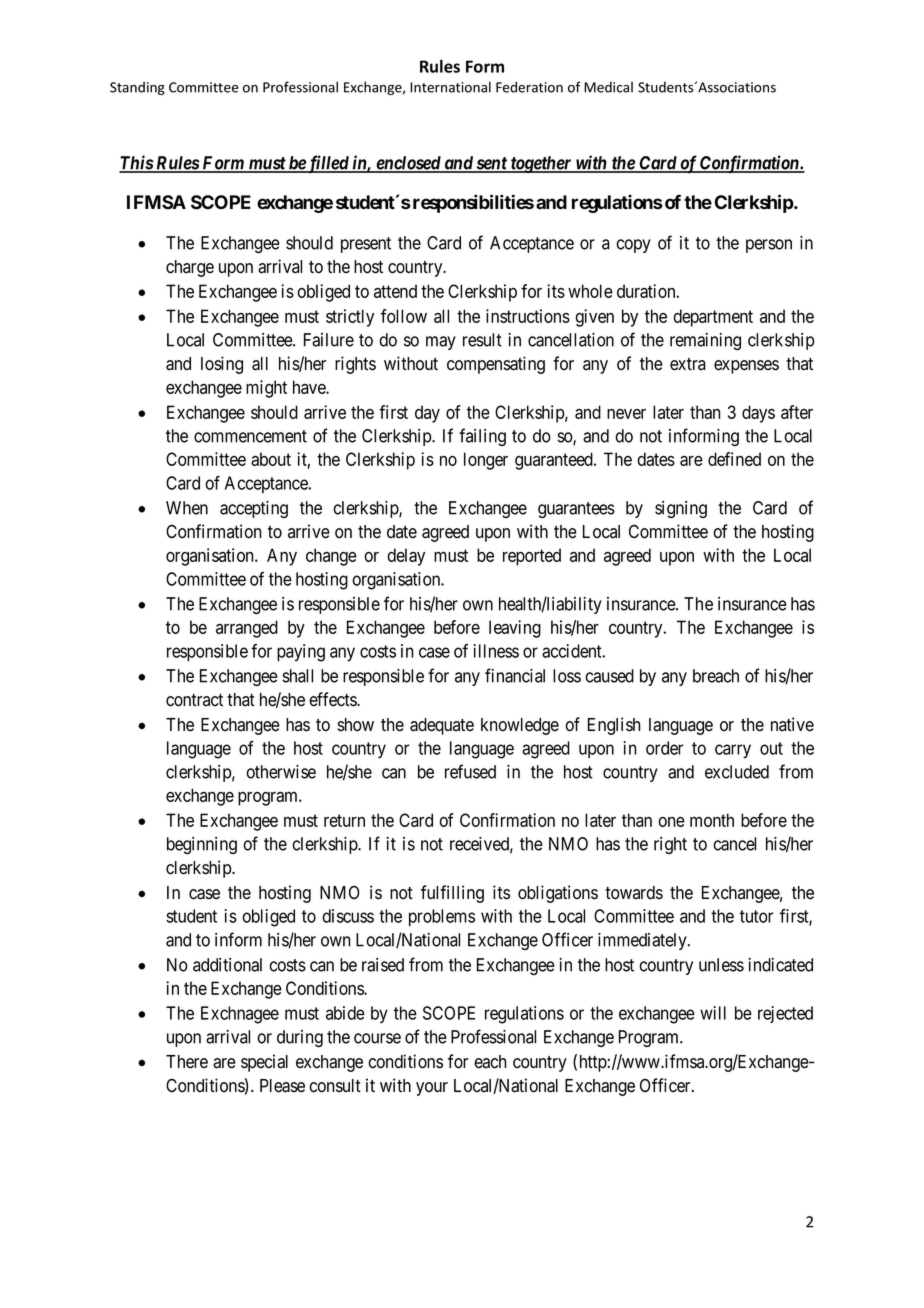 The image size is (924, 1308). Describe the element at coordinates (432, 1089) in the image. I see `your` at that location.
